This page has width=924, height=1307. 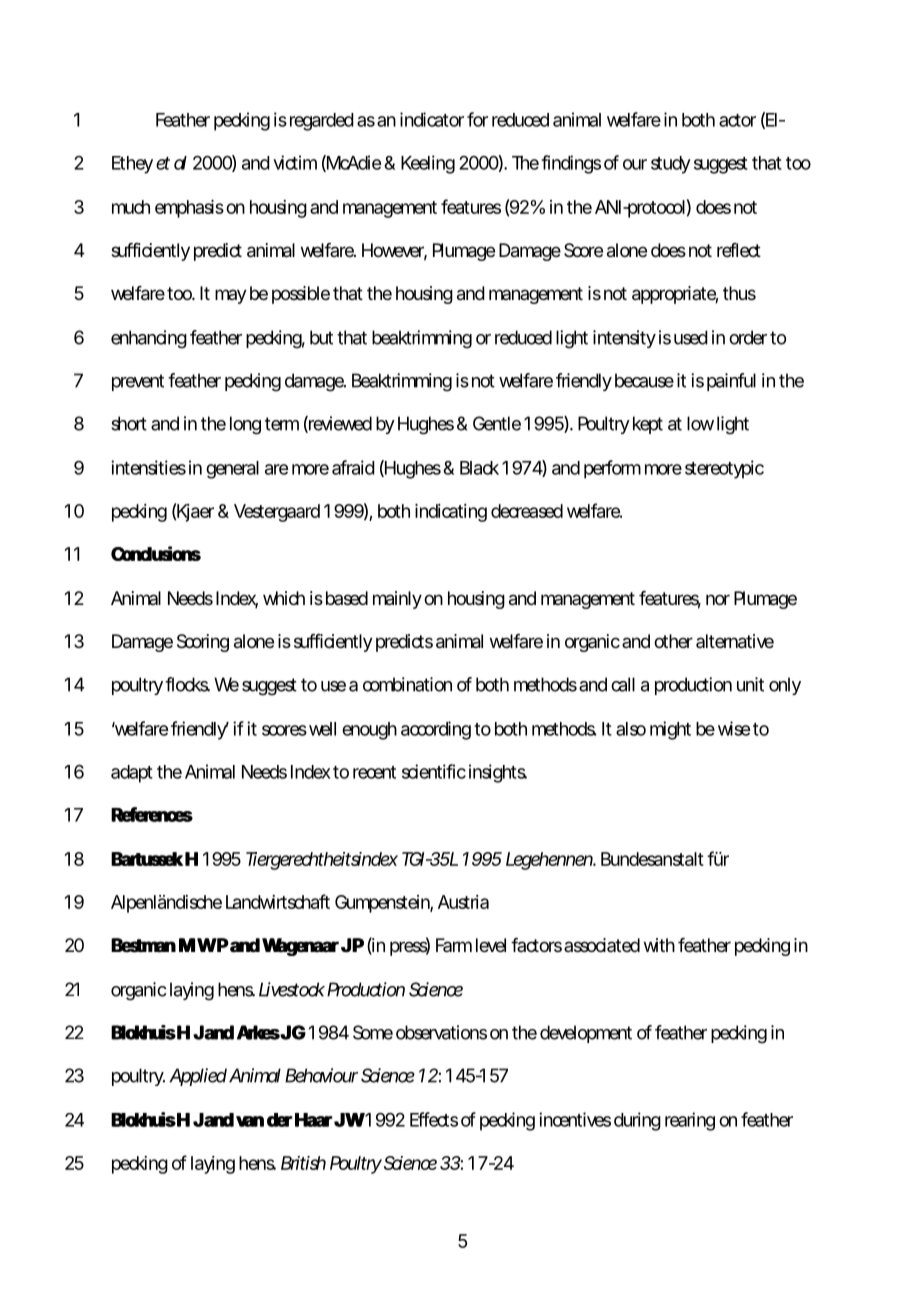 I want to click on Gentle, so click(x=497, y=423).
